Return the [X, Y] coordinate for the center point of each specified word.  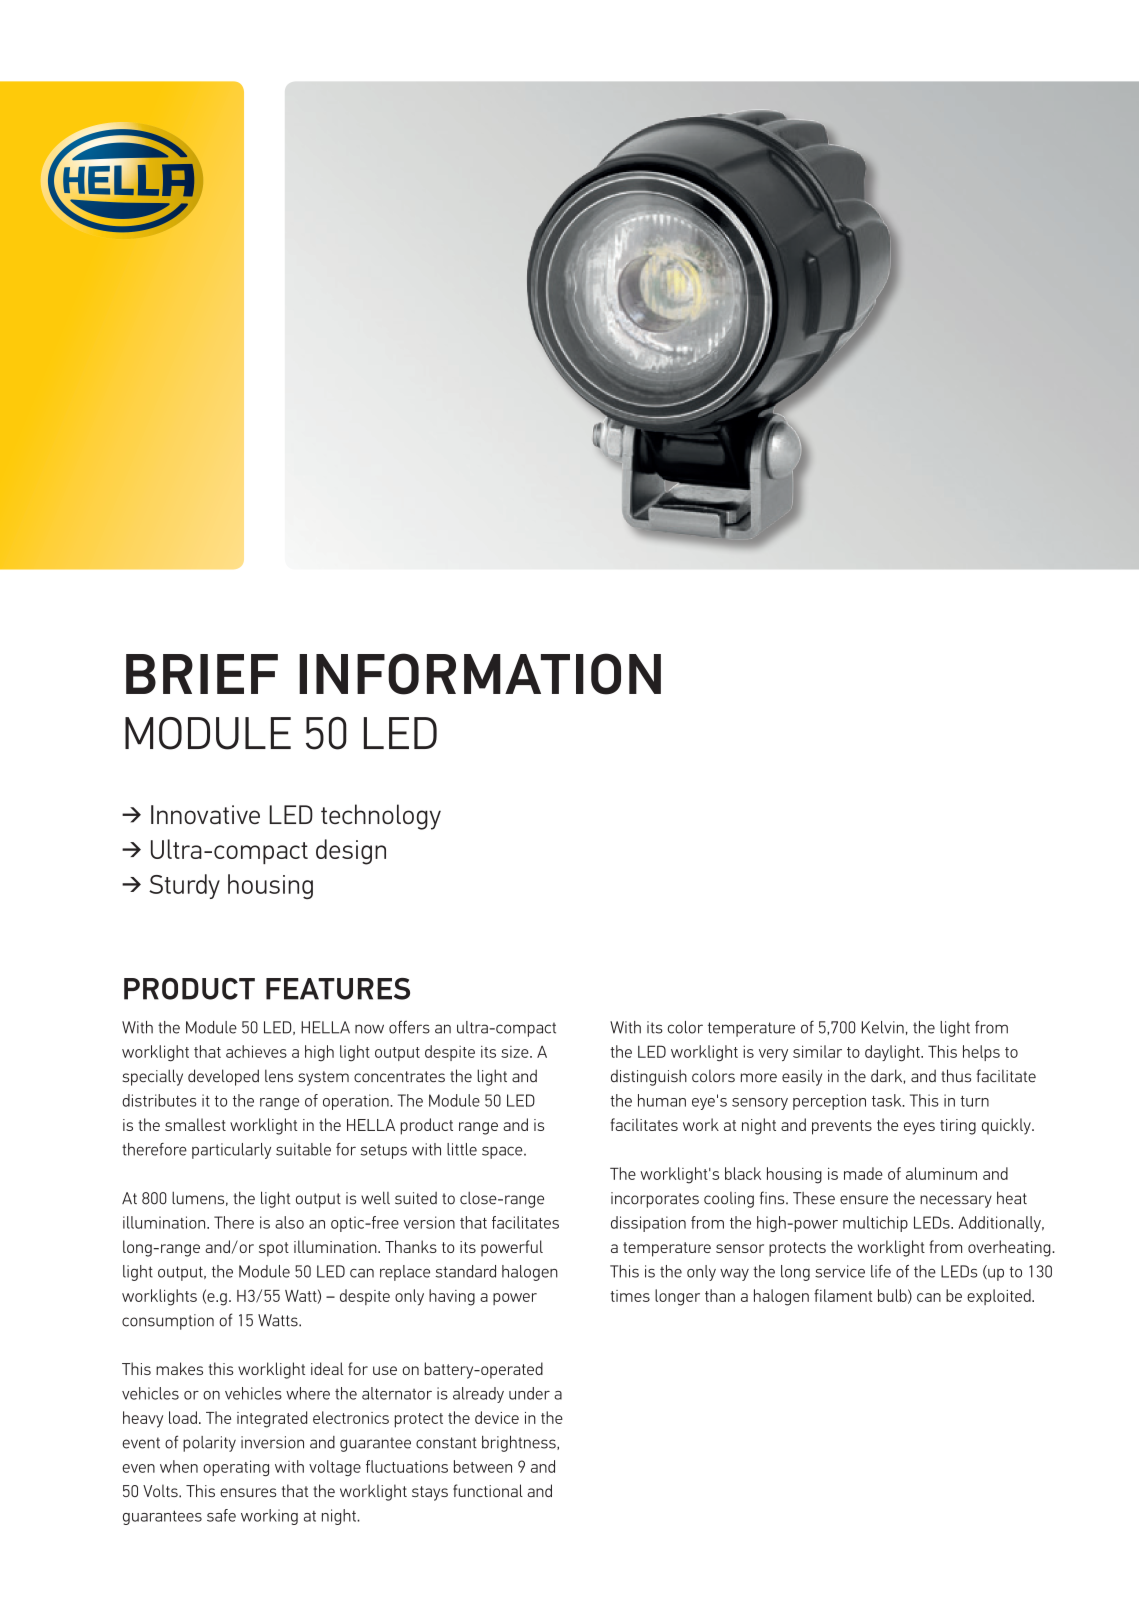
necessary [956, 1201]
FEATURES [338, 989]
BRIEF [202, 674]
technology [381, 817]
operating [236, 1468]
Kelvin [883, 1027]
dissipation [648, 1224]
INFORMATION [480, 674]
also [289, 1222]
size [516, 1052]
